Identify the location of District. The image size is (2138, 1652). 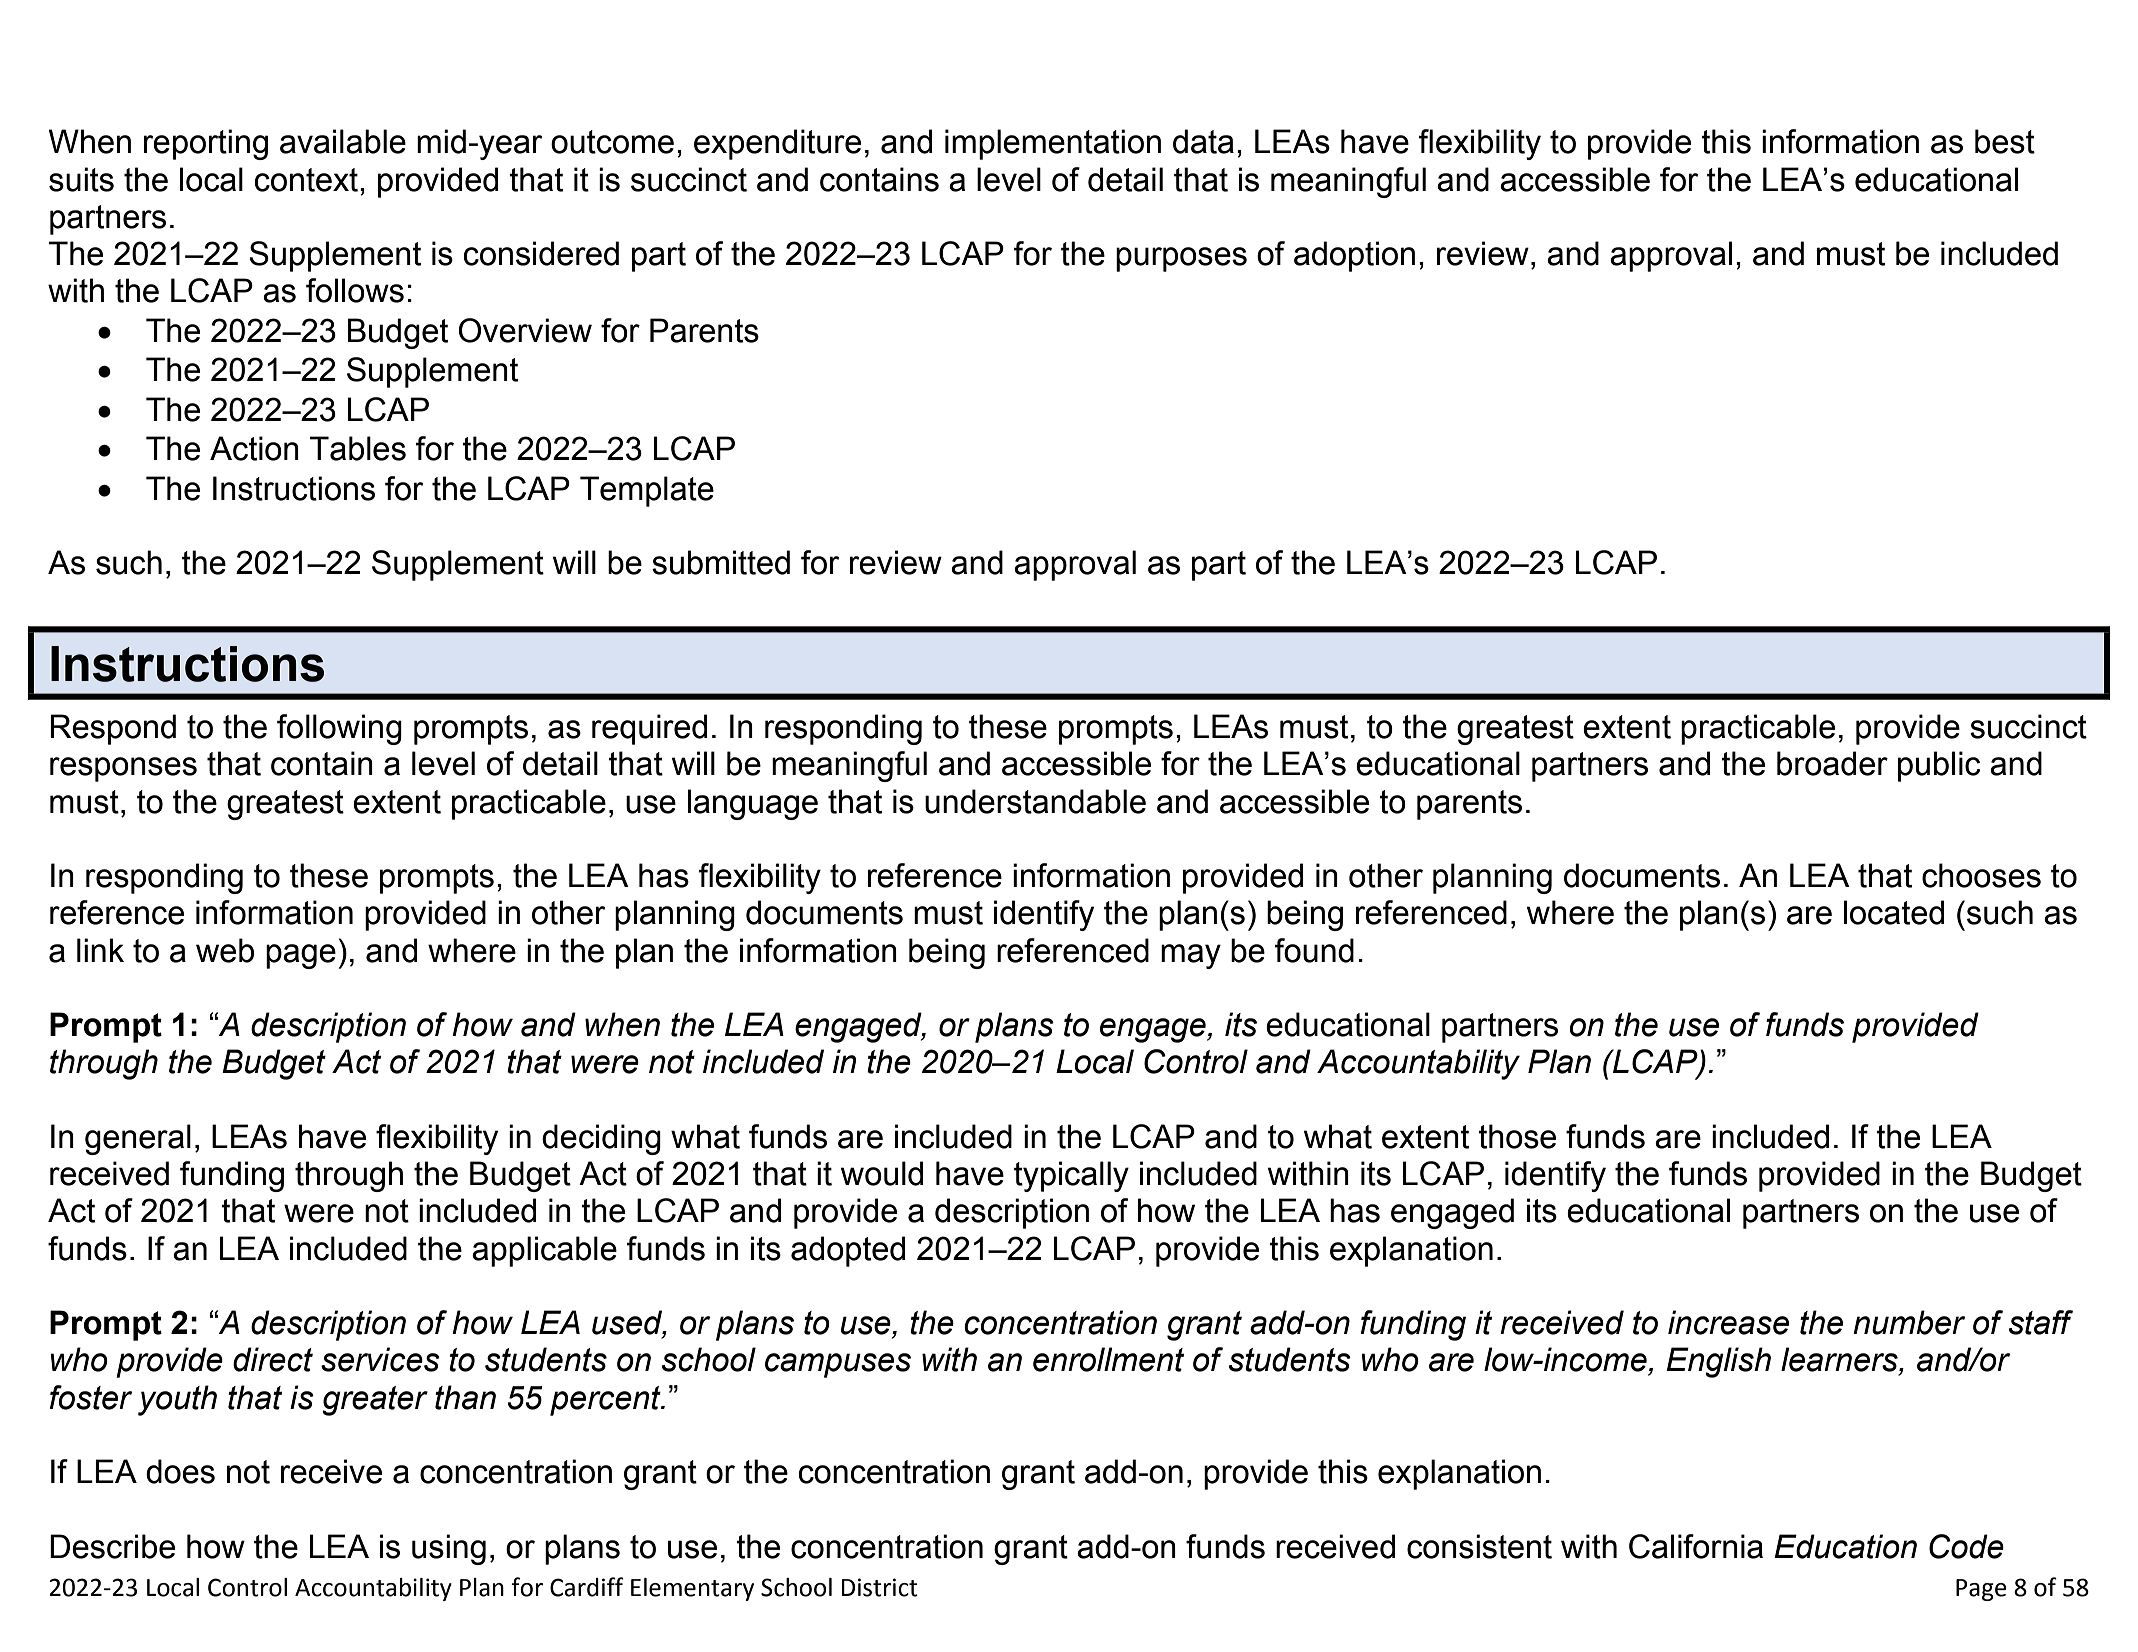
(879, 1587).
